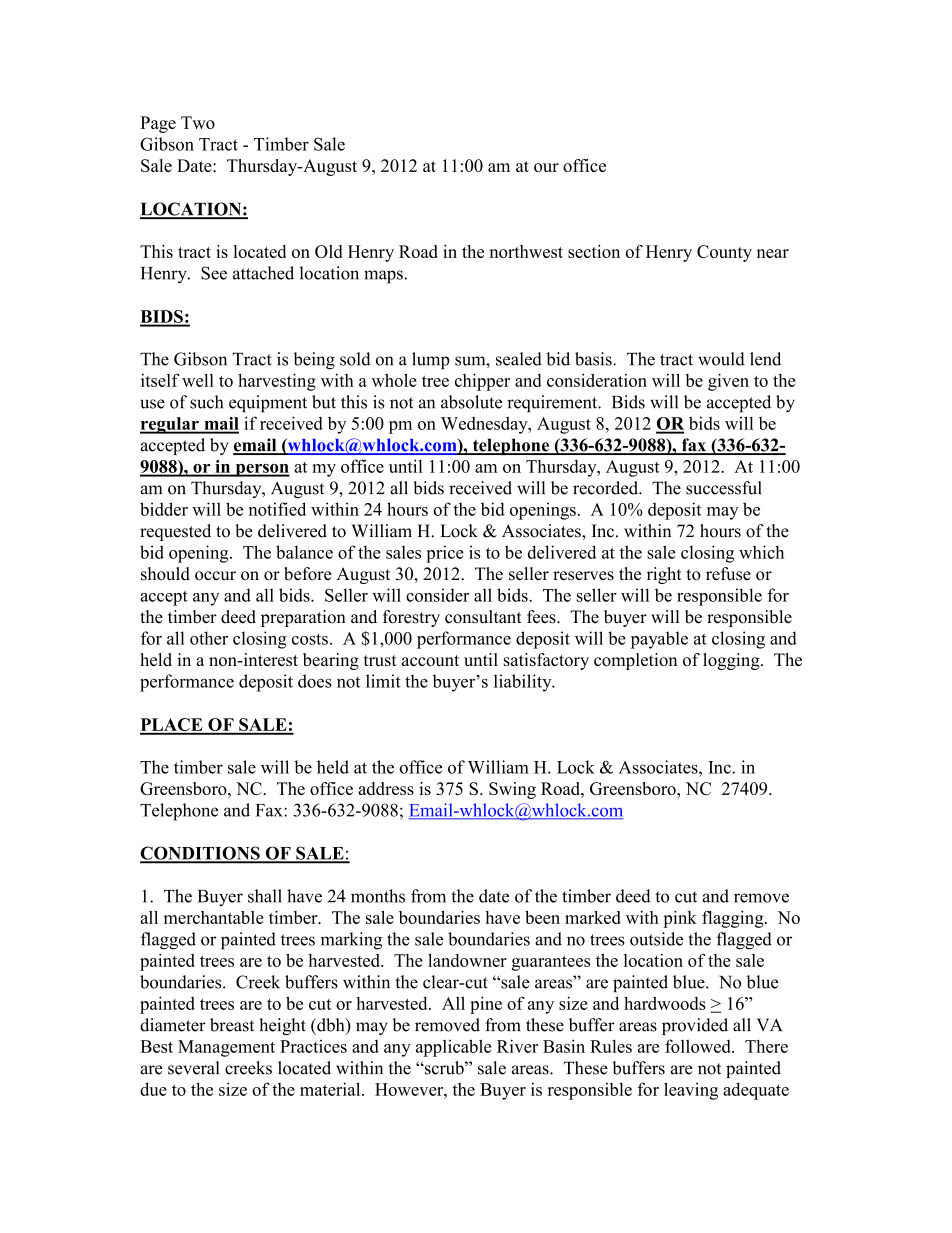 The width and height of the image is (952, 1233). Describe the element at coordinates (198, 380) in the image. I see `well` at that location.
